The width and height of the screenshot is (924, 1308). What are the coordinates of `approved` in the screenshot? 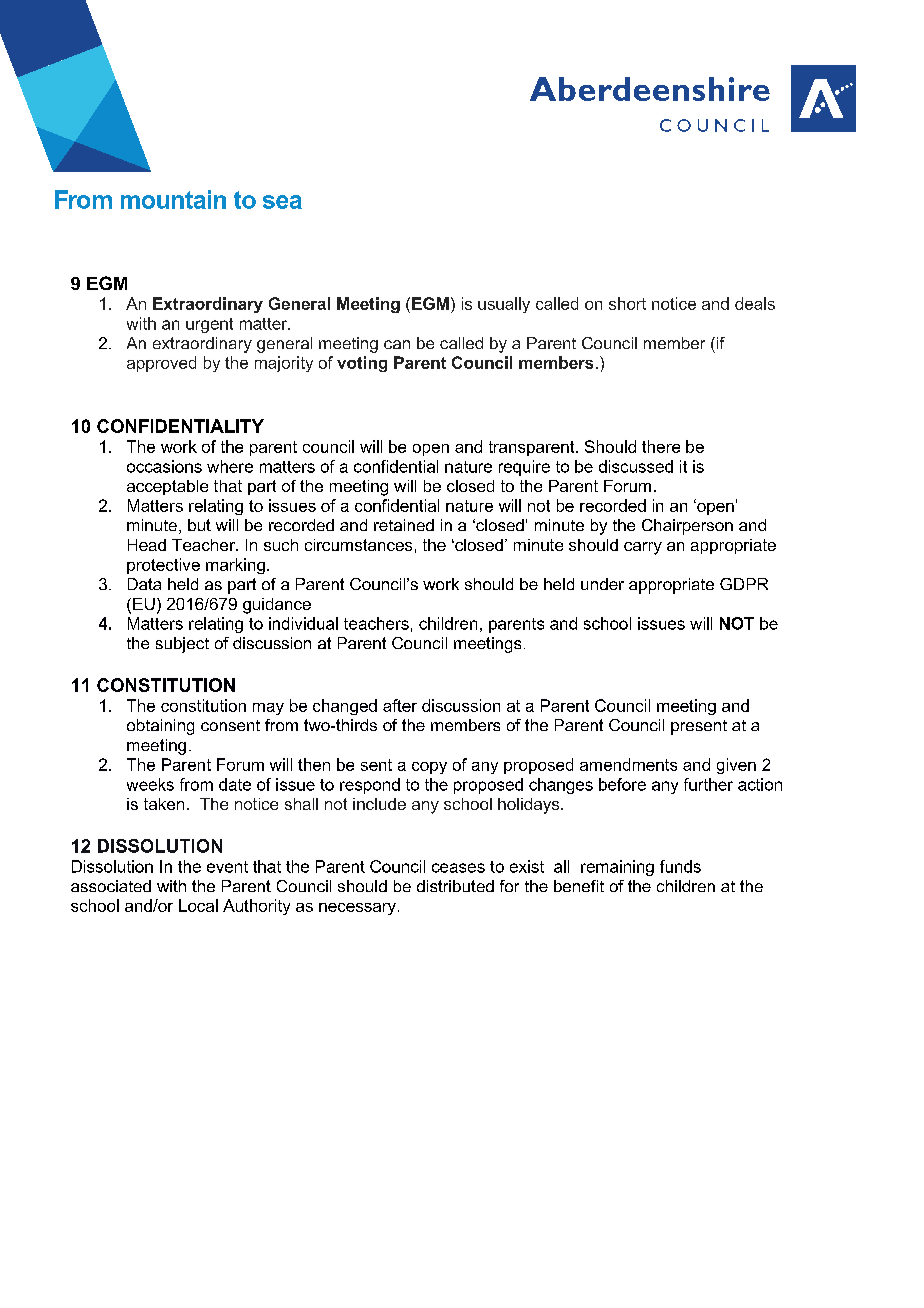 It's located at (161, 364).
